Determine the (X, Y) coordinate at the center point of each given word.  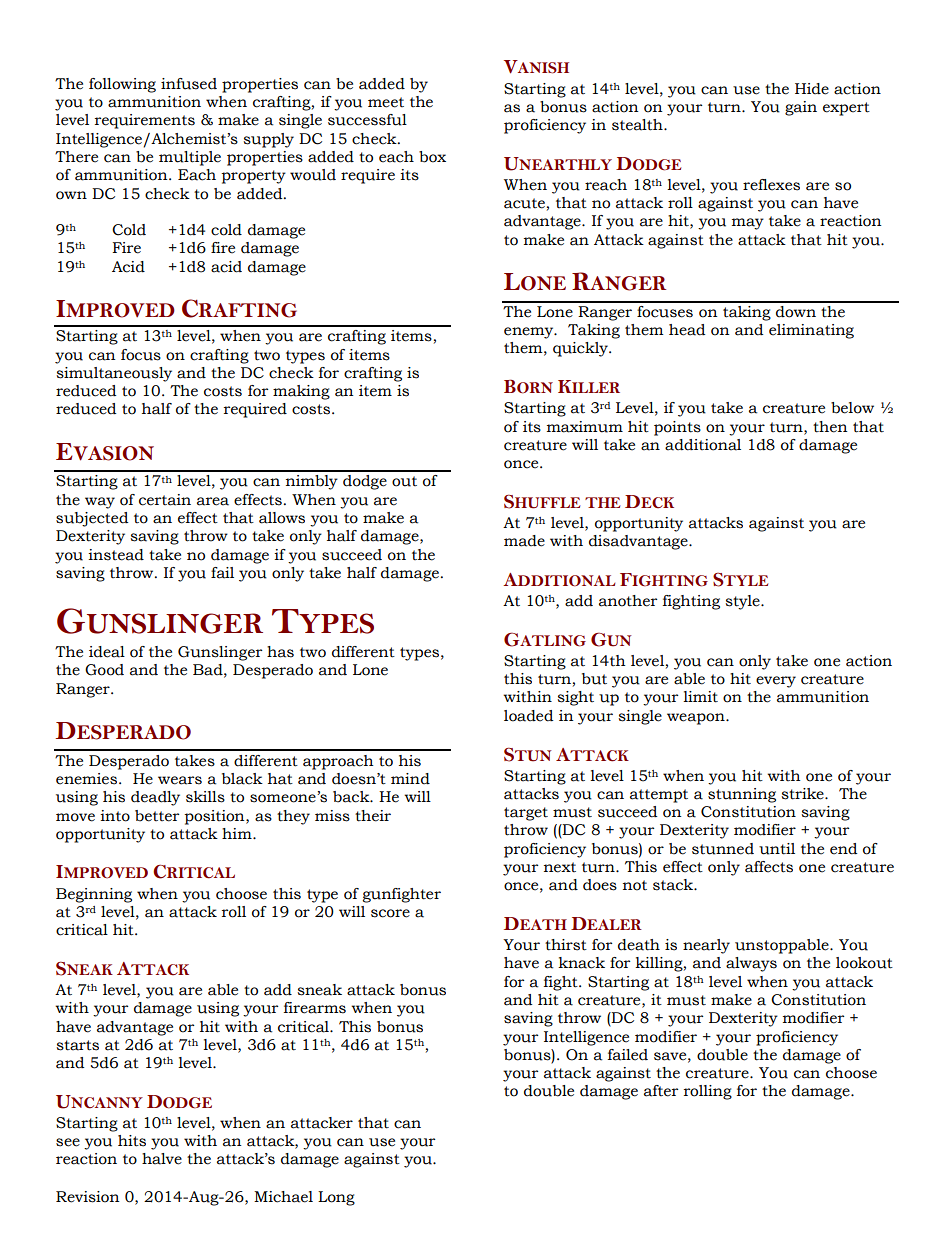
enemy (530, 333)
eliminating (811, 331)
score (390, 913)
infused (189, 84)
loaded (528, 716)
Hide (812, 89)
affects (769, 867)
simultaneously (114, 374)
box (432, 157)
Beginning (94, 895)
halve (162, 1159)
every (776, 682)
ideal (107, 652)
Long (336, 1198)
